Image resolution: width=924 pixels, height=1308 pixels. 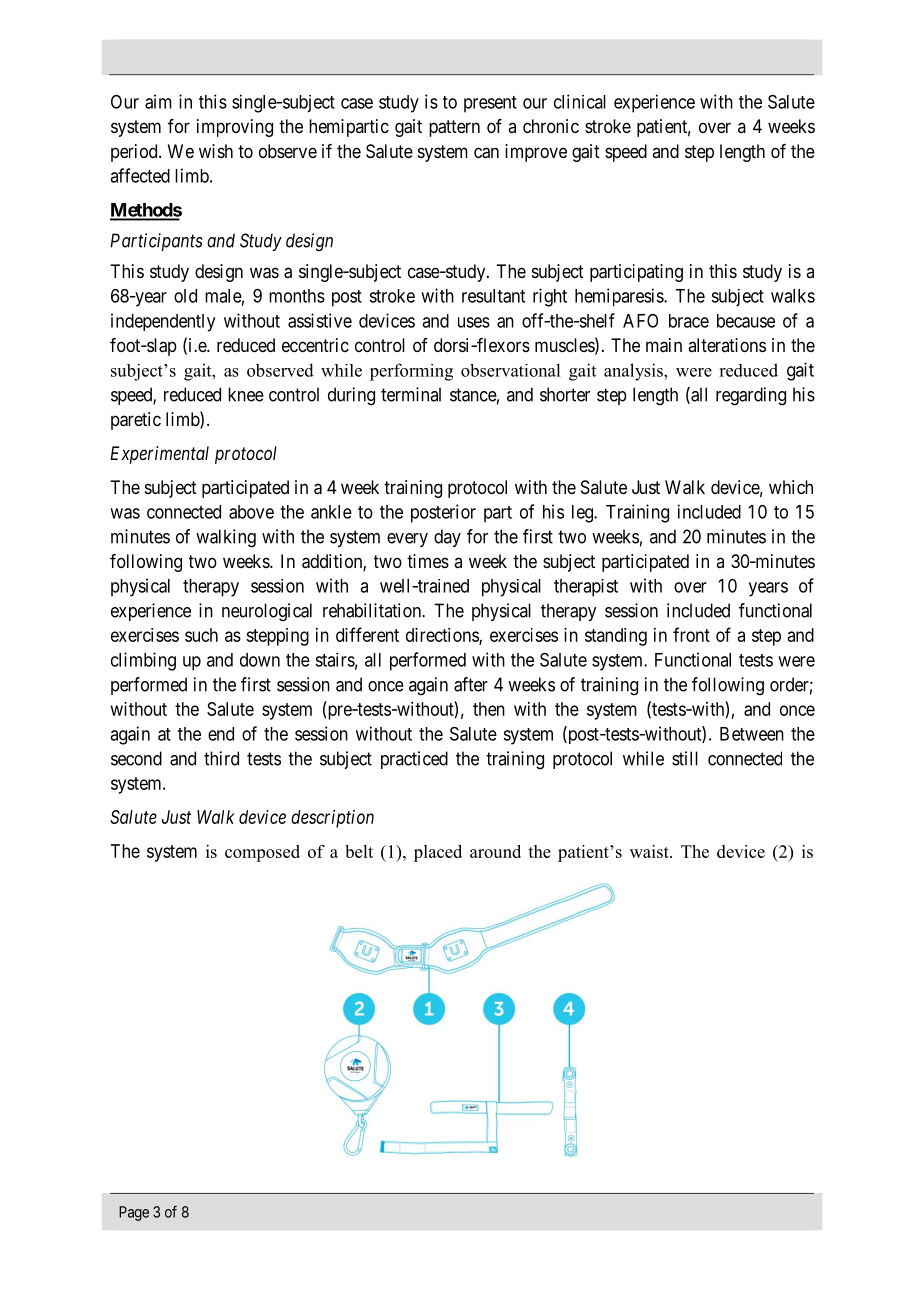 What do you see at coordinates (201, 635) in the screenshot?
I see `such` at bounding box center [201, 635].
